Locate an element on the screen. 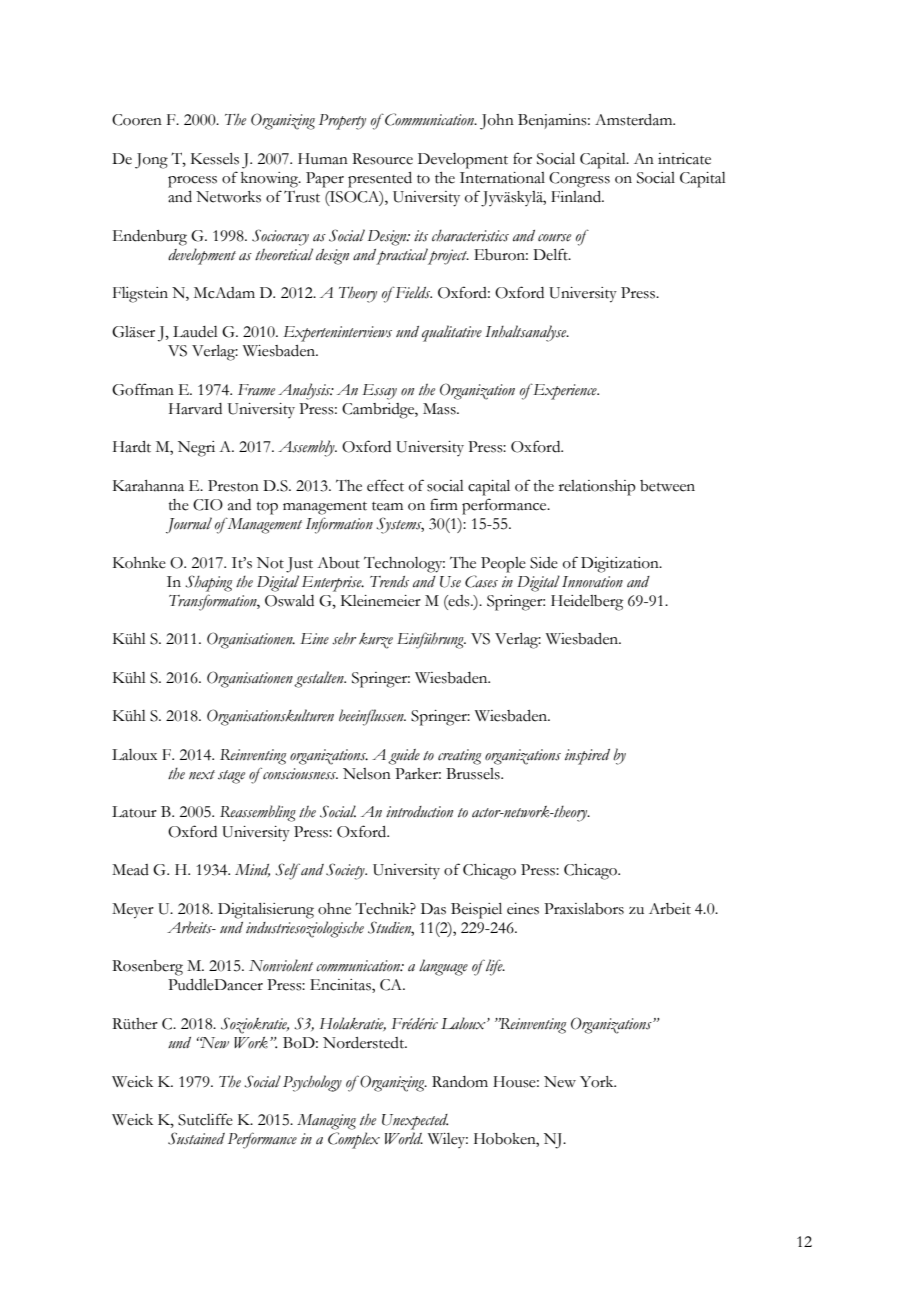 This screenshot has width=924, height=1308. Essay is located at coordinates (379, 392).
